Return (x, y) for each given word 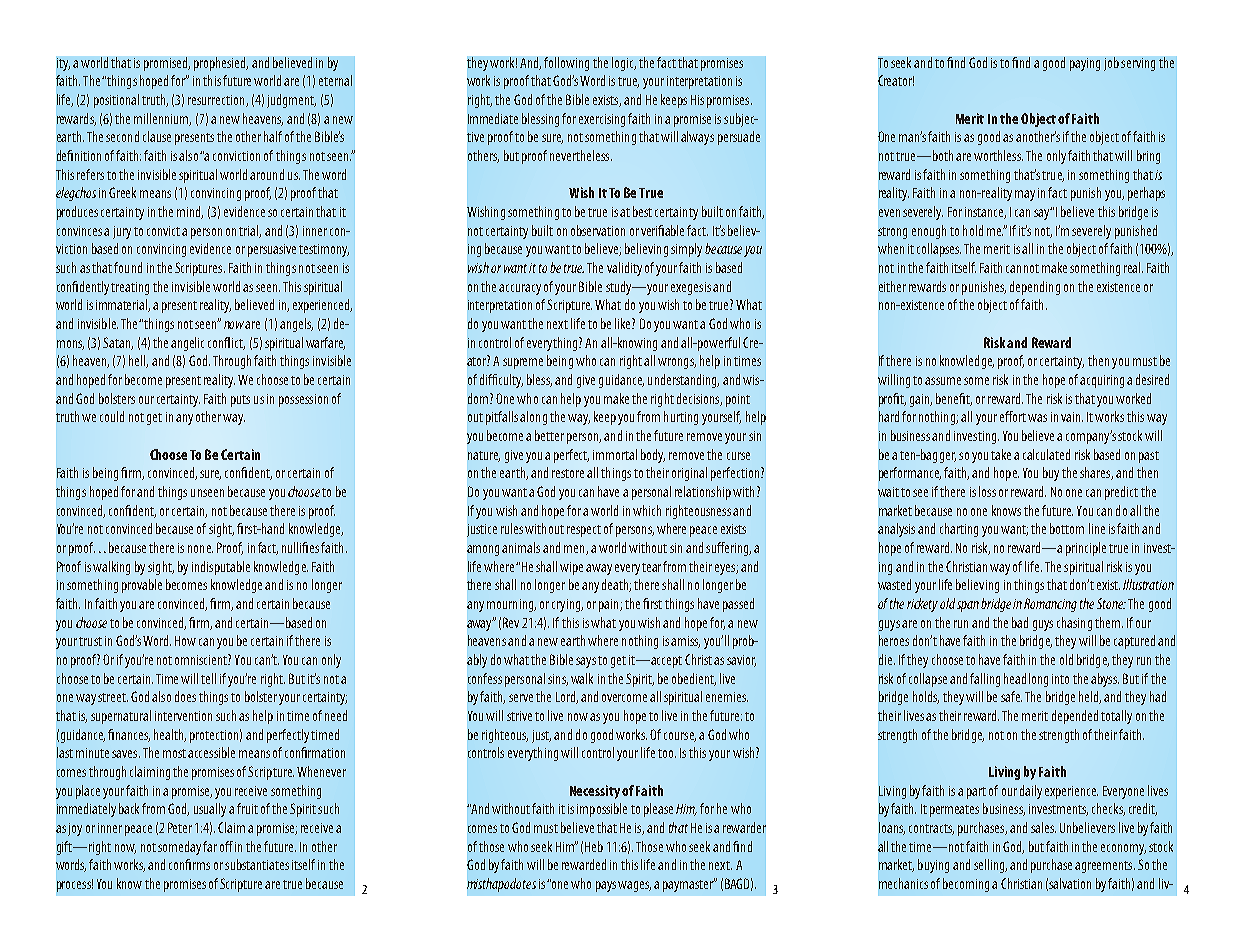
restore (568, 473)
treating (130, 288)
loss (987, 491)
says (586, 662)
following (566, 64)
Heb (594, 846)
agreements (1105, 867)
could (112, 416)
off (226, 846)
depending (1035, 288)
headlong (1026, 680)
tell (208, 678)
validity (624, 269)
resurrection (217, 101)
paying (1085, 64)
